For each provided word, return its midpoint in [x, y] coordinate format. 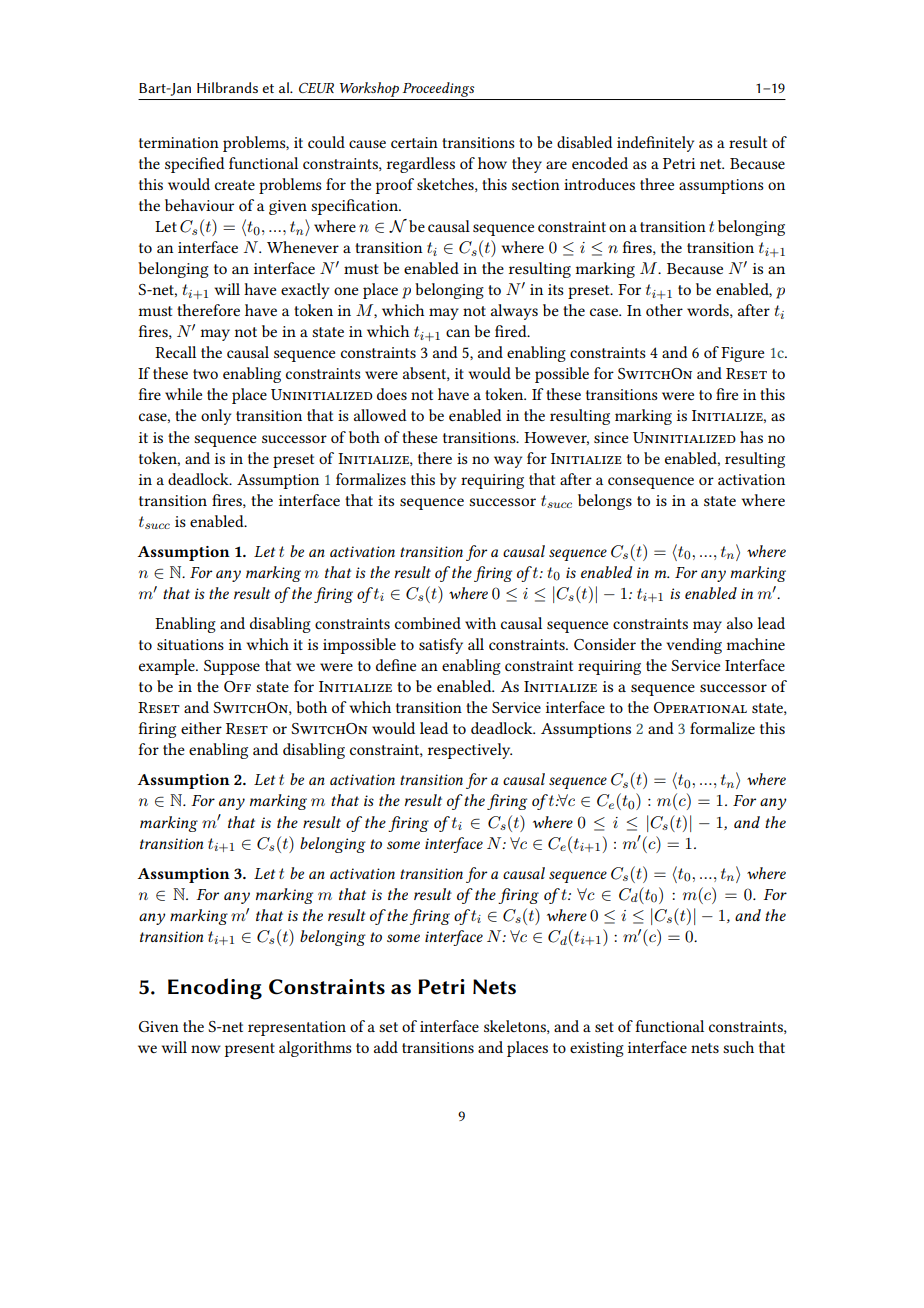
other [664, 310]
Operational [700, 707]
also [740, 623]
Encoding [215, 989]
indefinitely [655, 144]
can [458, 333]
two [205, 374]
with [480, 623]
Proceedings [438, 89]
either [201, 728]
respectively [470, 751]
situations [190, 644]
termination [179, 142]
